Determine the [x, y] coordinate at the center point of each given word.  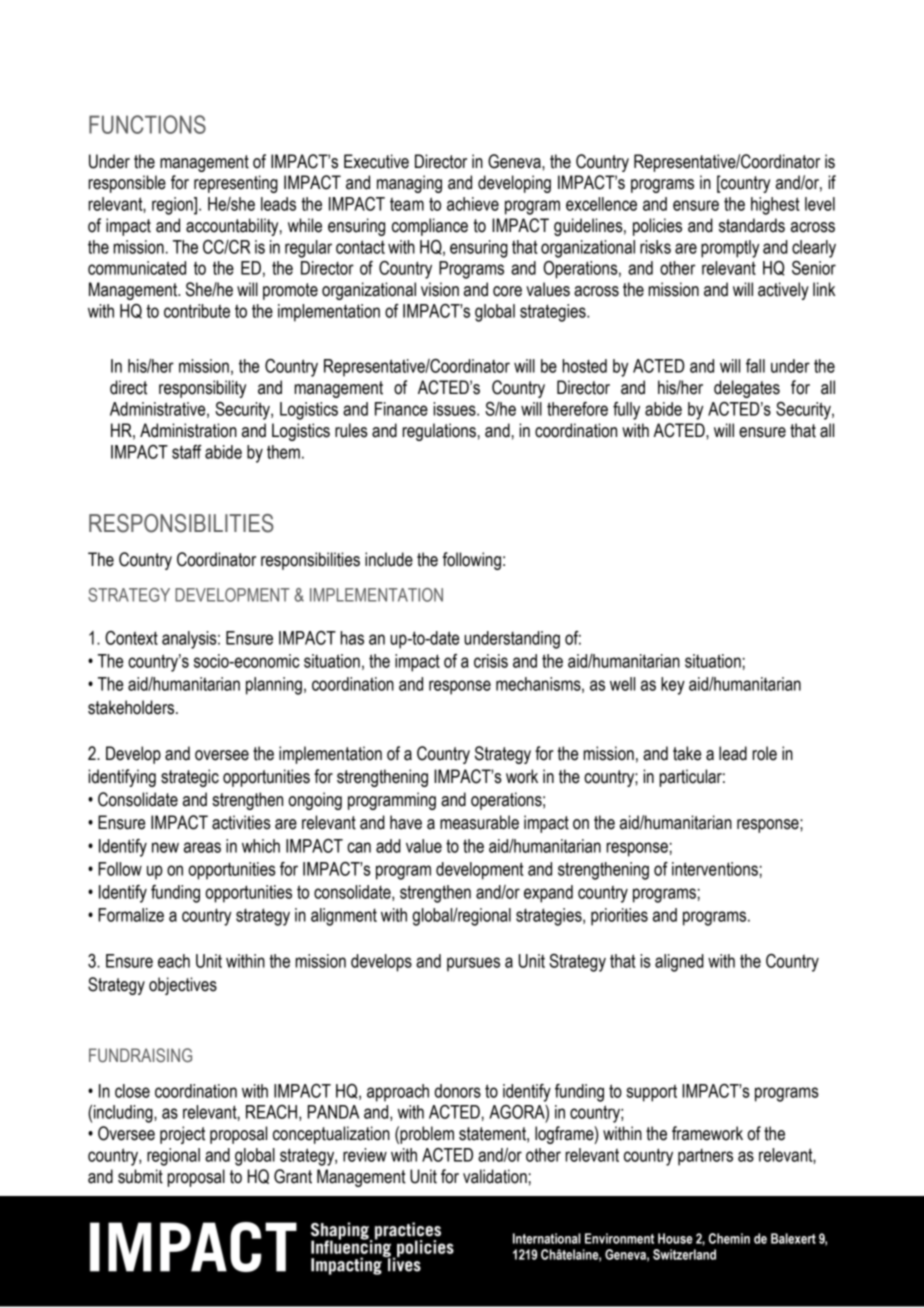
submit [140, 1176]
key [673, 686]
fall [755, 366]
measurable [479, 822]
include [389, 559]
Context [131, 638]
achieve [473, 204]
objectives [183, 986]
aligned [679, 963]
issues [455, 409]
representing [236, 184]
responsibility [202, 389]
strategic [190, 778]
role [764, 753]
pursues [473, 964]
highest [775, 206]
